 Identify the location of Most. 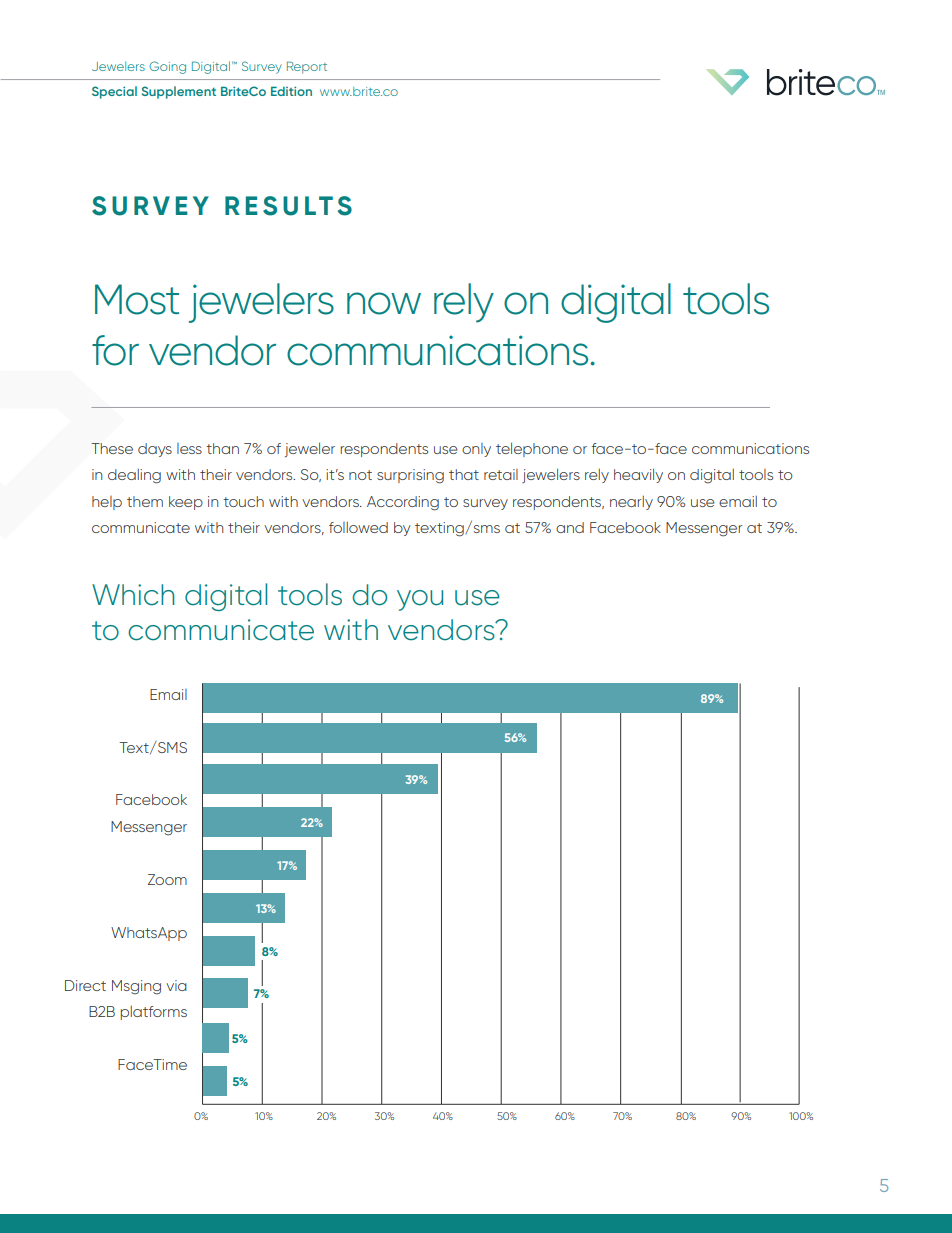
(137, 299).
